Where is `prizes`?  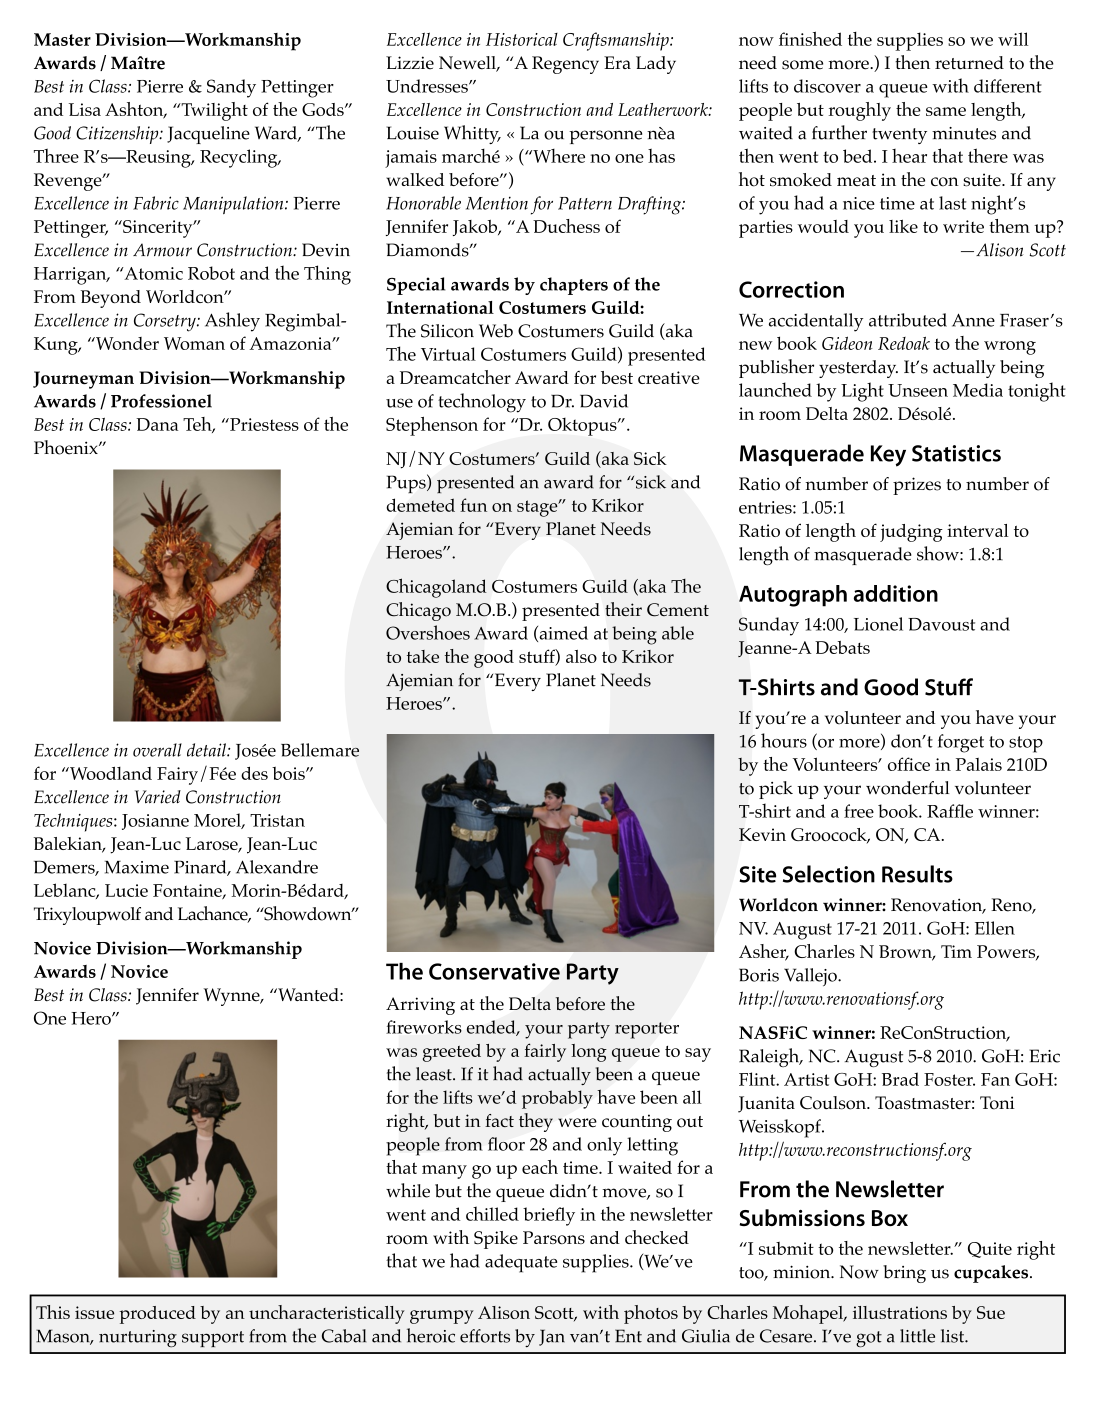
prizes is located at coordinates (917, 486).
